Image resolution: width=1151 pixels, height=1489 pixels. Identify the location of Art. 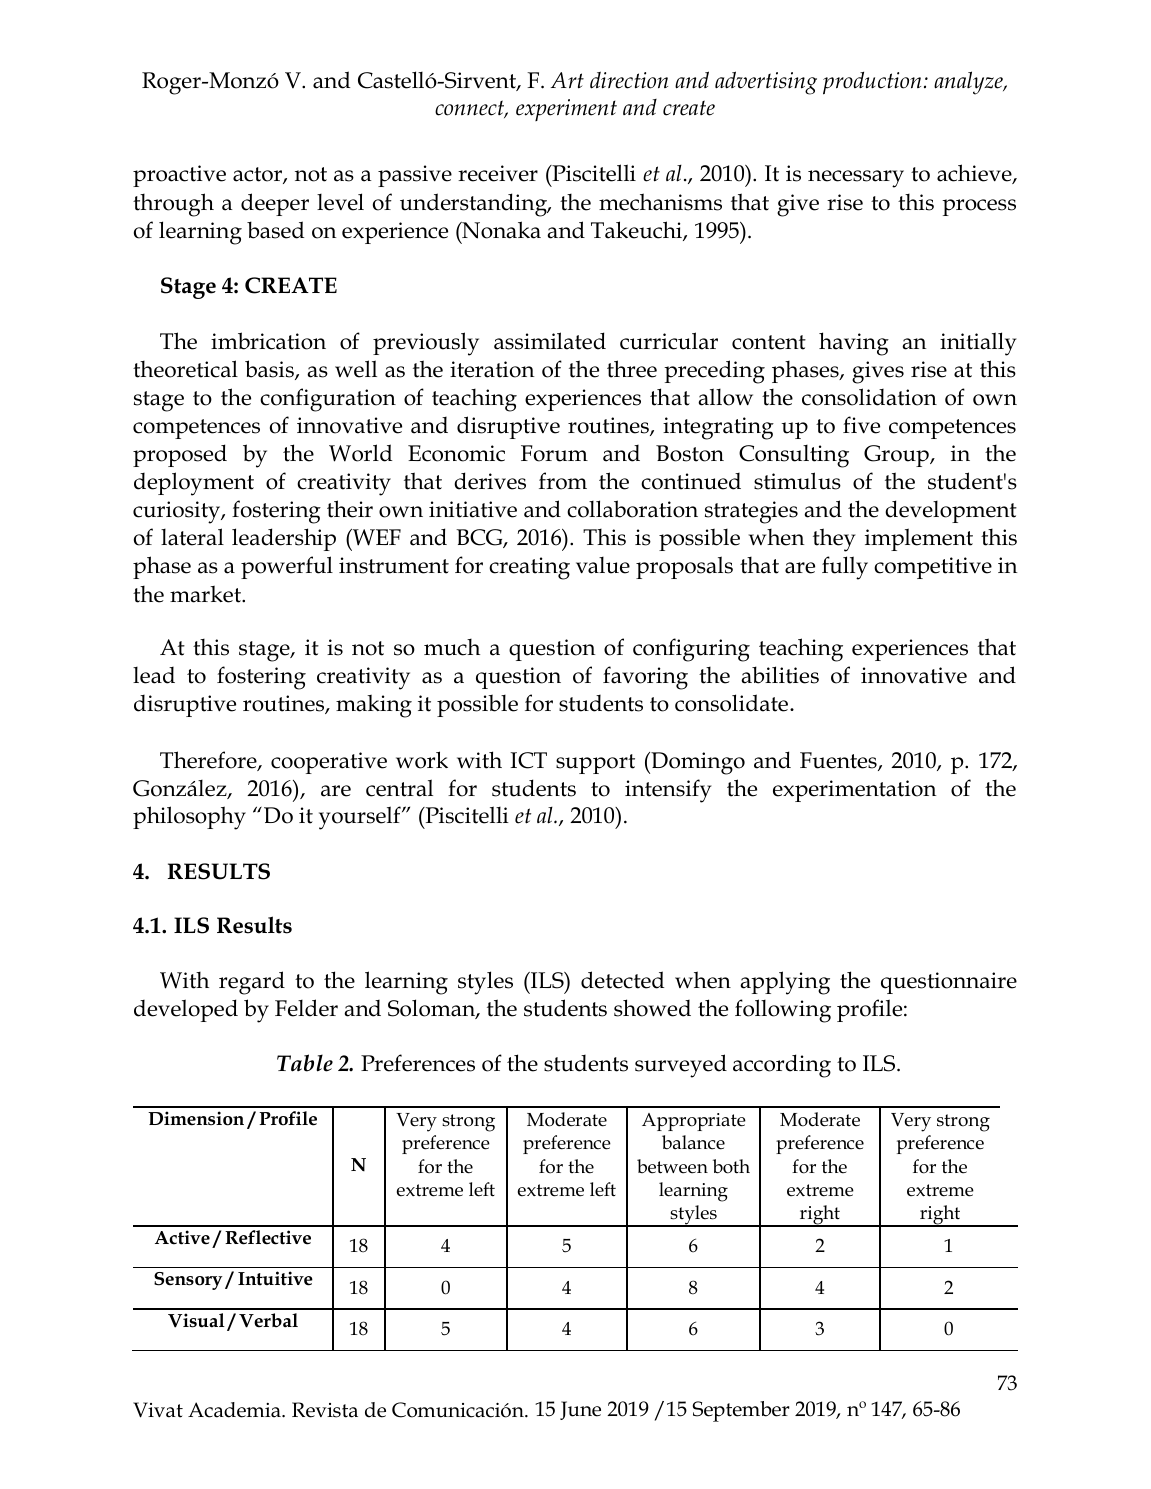
(567, 80).
